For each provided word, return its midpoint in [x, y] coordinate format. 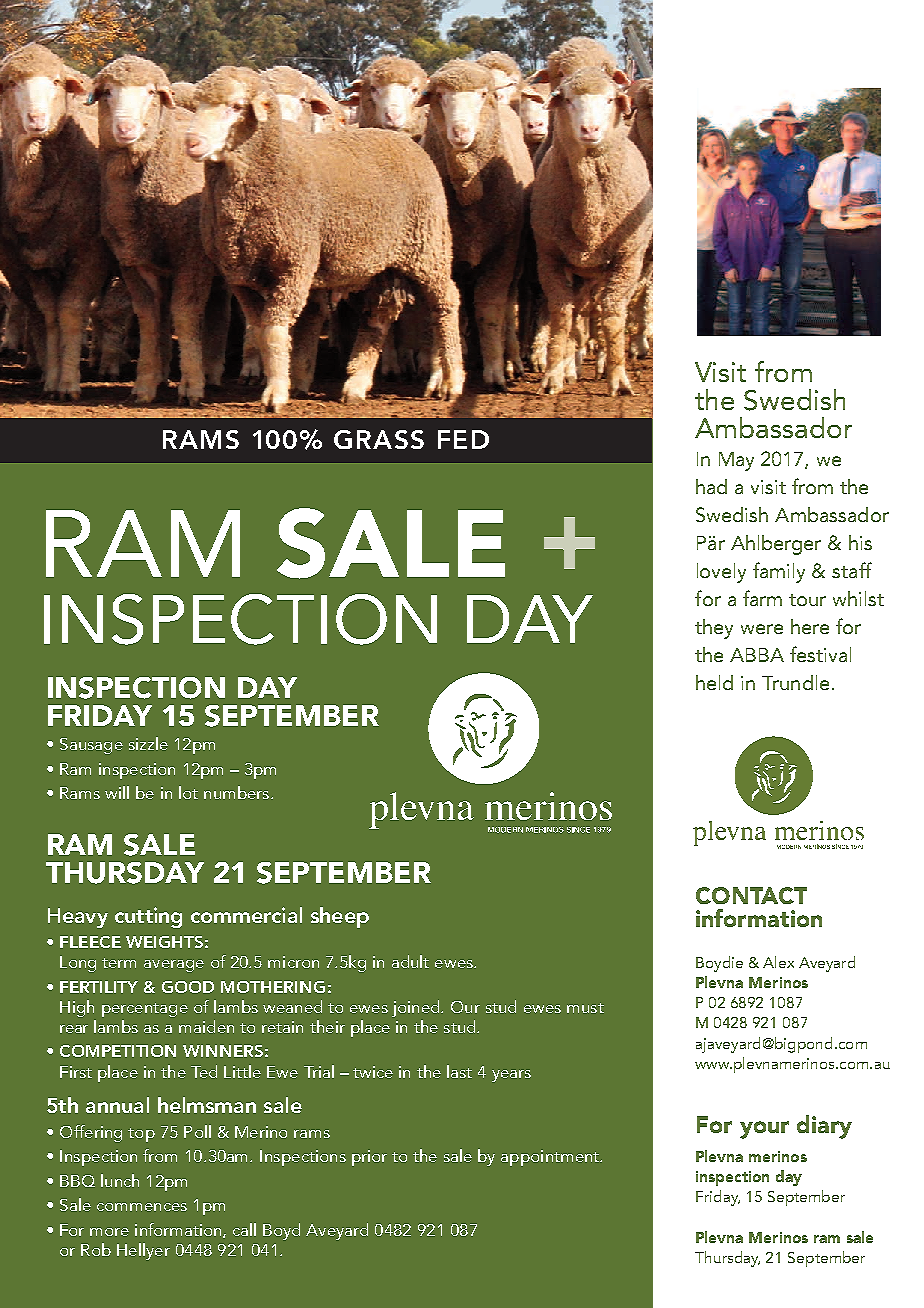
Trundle [795, 682]
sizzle [148, 743]
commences [142, 1207]
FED [463, 439]
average [174, 966]
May [736, 461]
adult [410, 961]
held [714, 682]
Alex [778, 962]
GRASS [379, 439]
